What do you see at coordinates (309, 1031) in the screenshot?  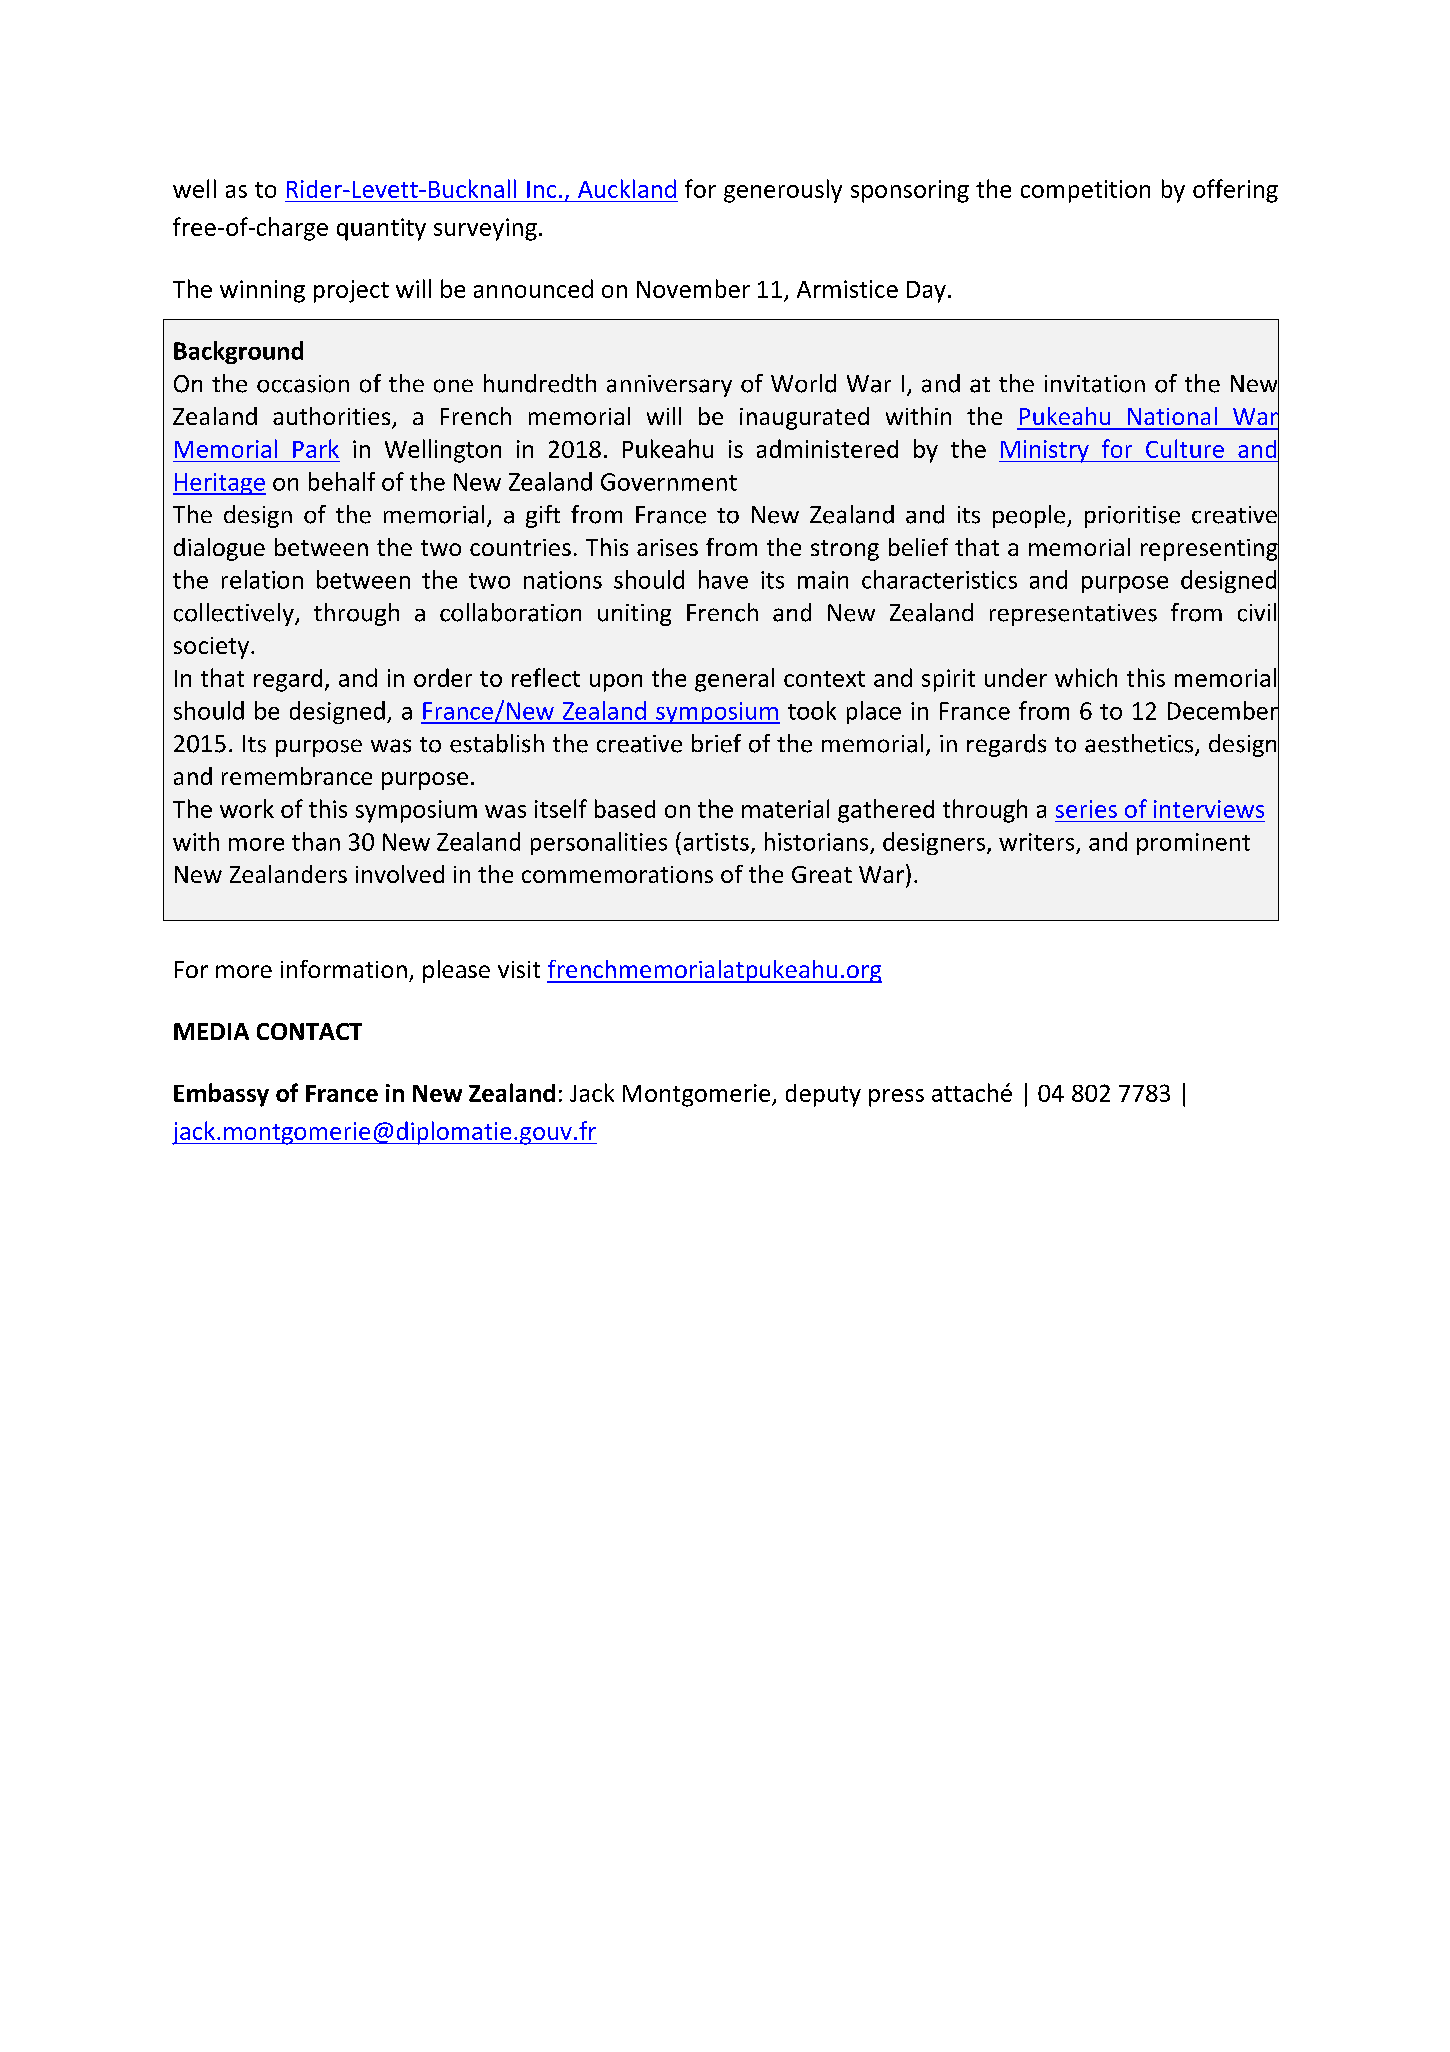 I see `CONTACT` at bounding box center [309, 1031].
